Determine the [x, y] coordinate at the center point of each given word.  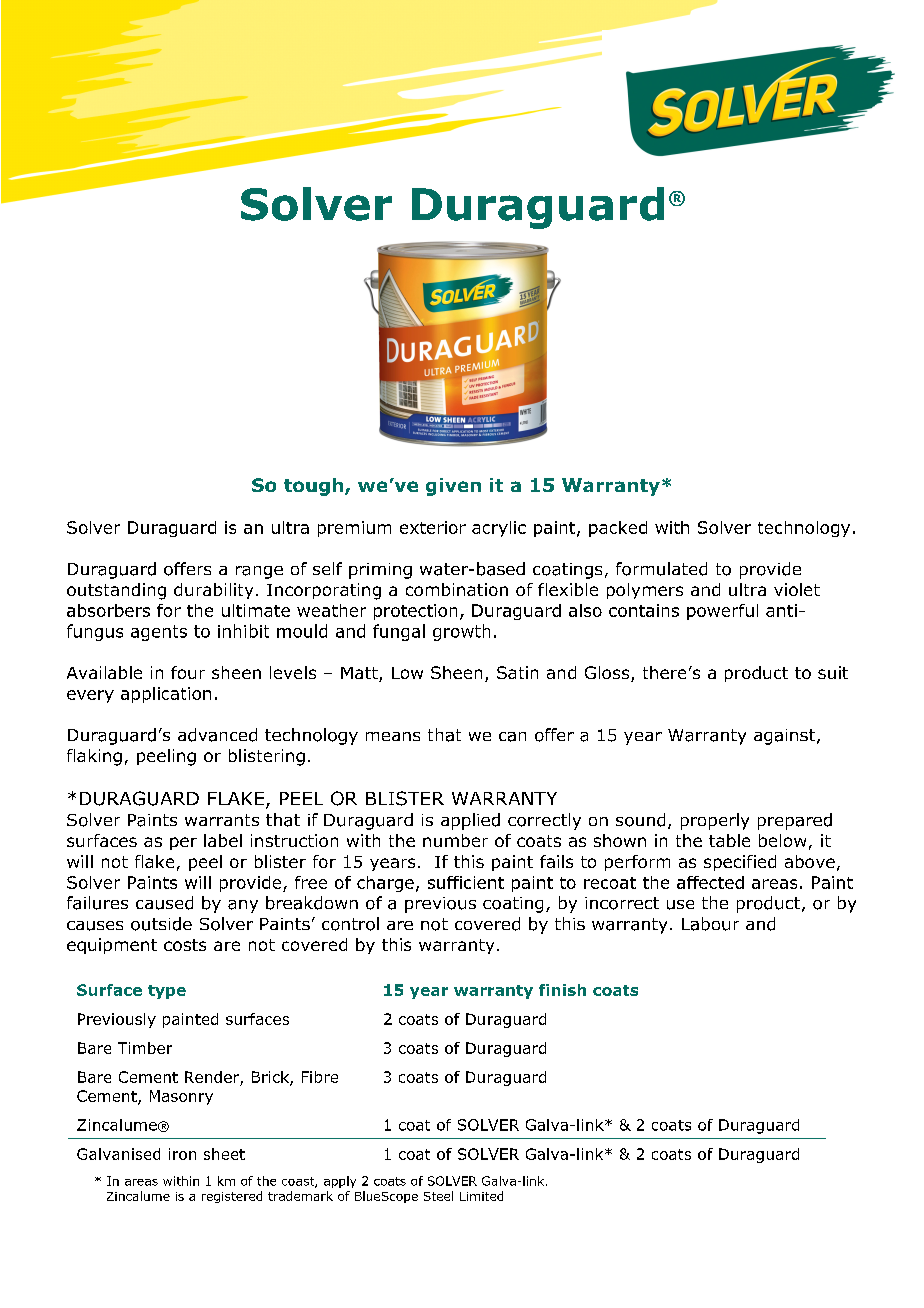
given [453, 487]
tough [315, 487]
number [455, 840]
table [729, 840]
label [223, 840]
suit [833, 672]
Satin [517, 672]
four [188, 672]
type [167, 992]
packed [618, 529]
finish [562, 990]
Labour [710, 924]
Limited [481, 1196]
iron [182, 1154]
